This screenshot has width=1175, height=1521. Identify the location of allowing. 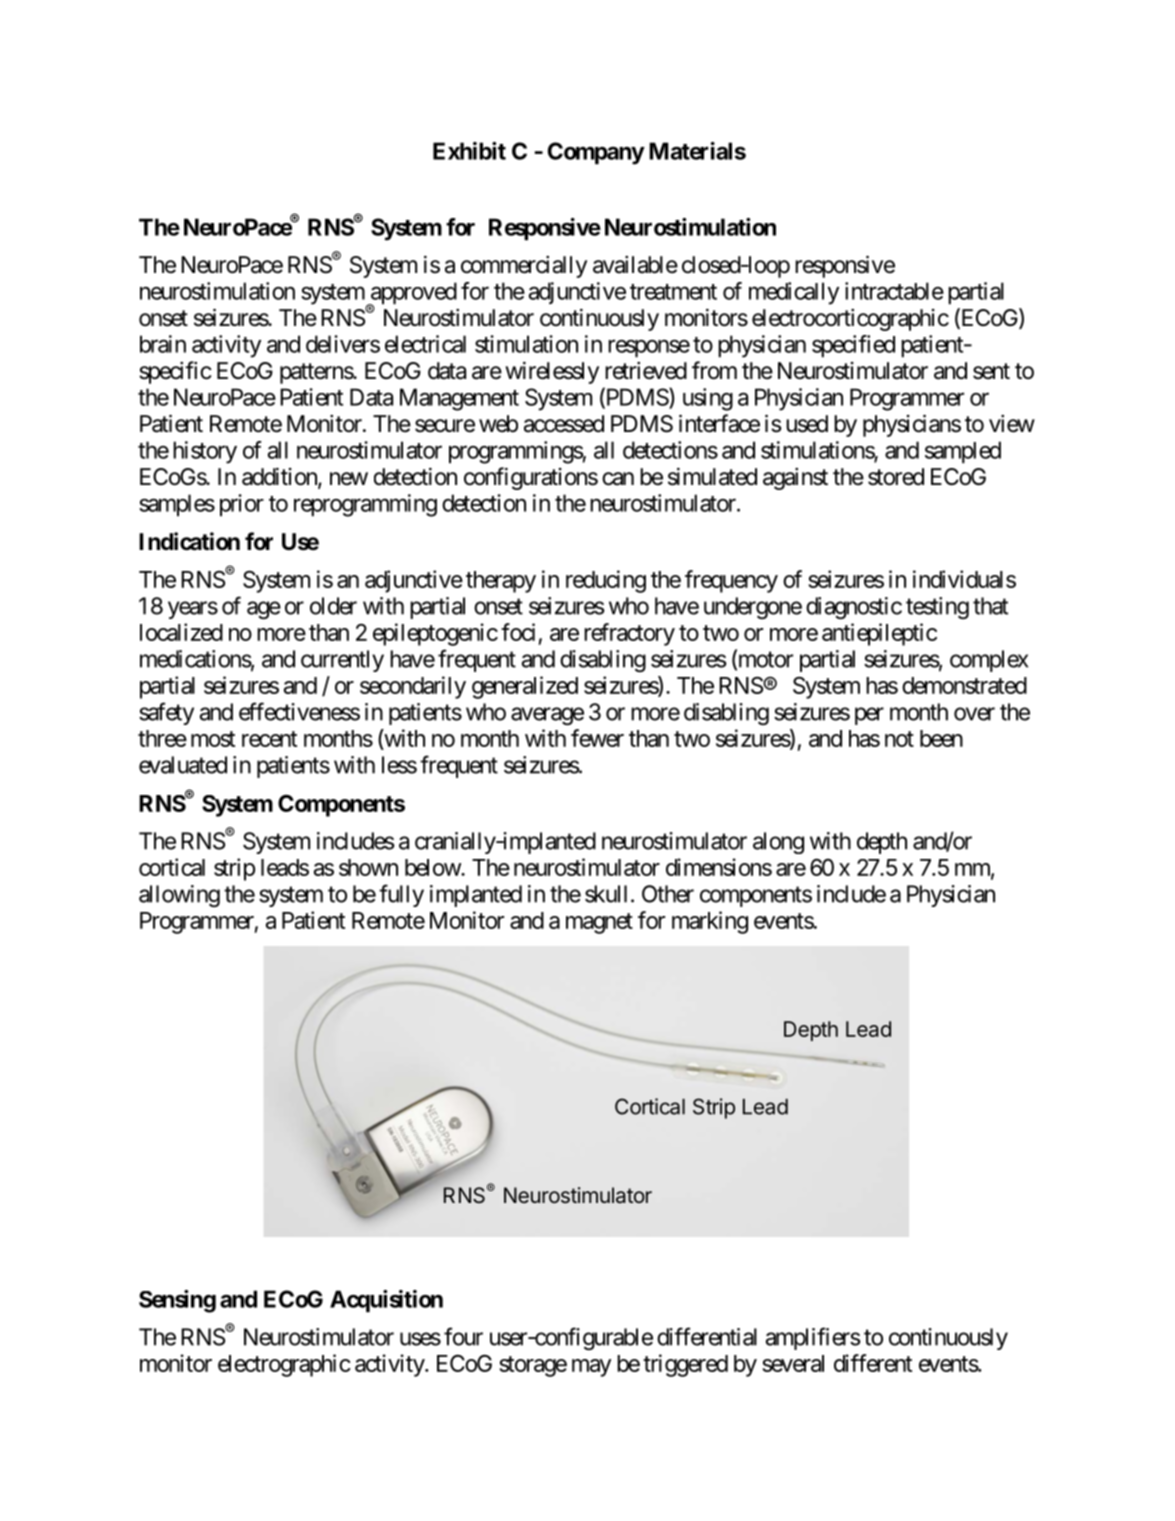
(179, 896).
